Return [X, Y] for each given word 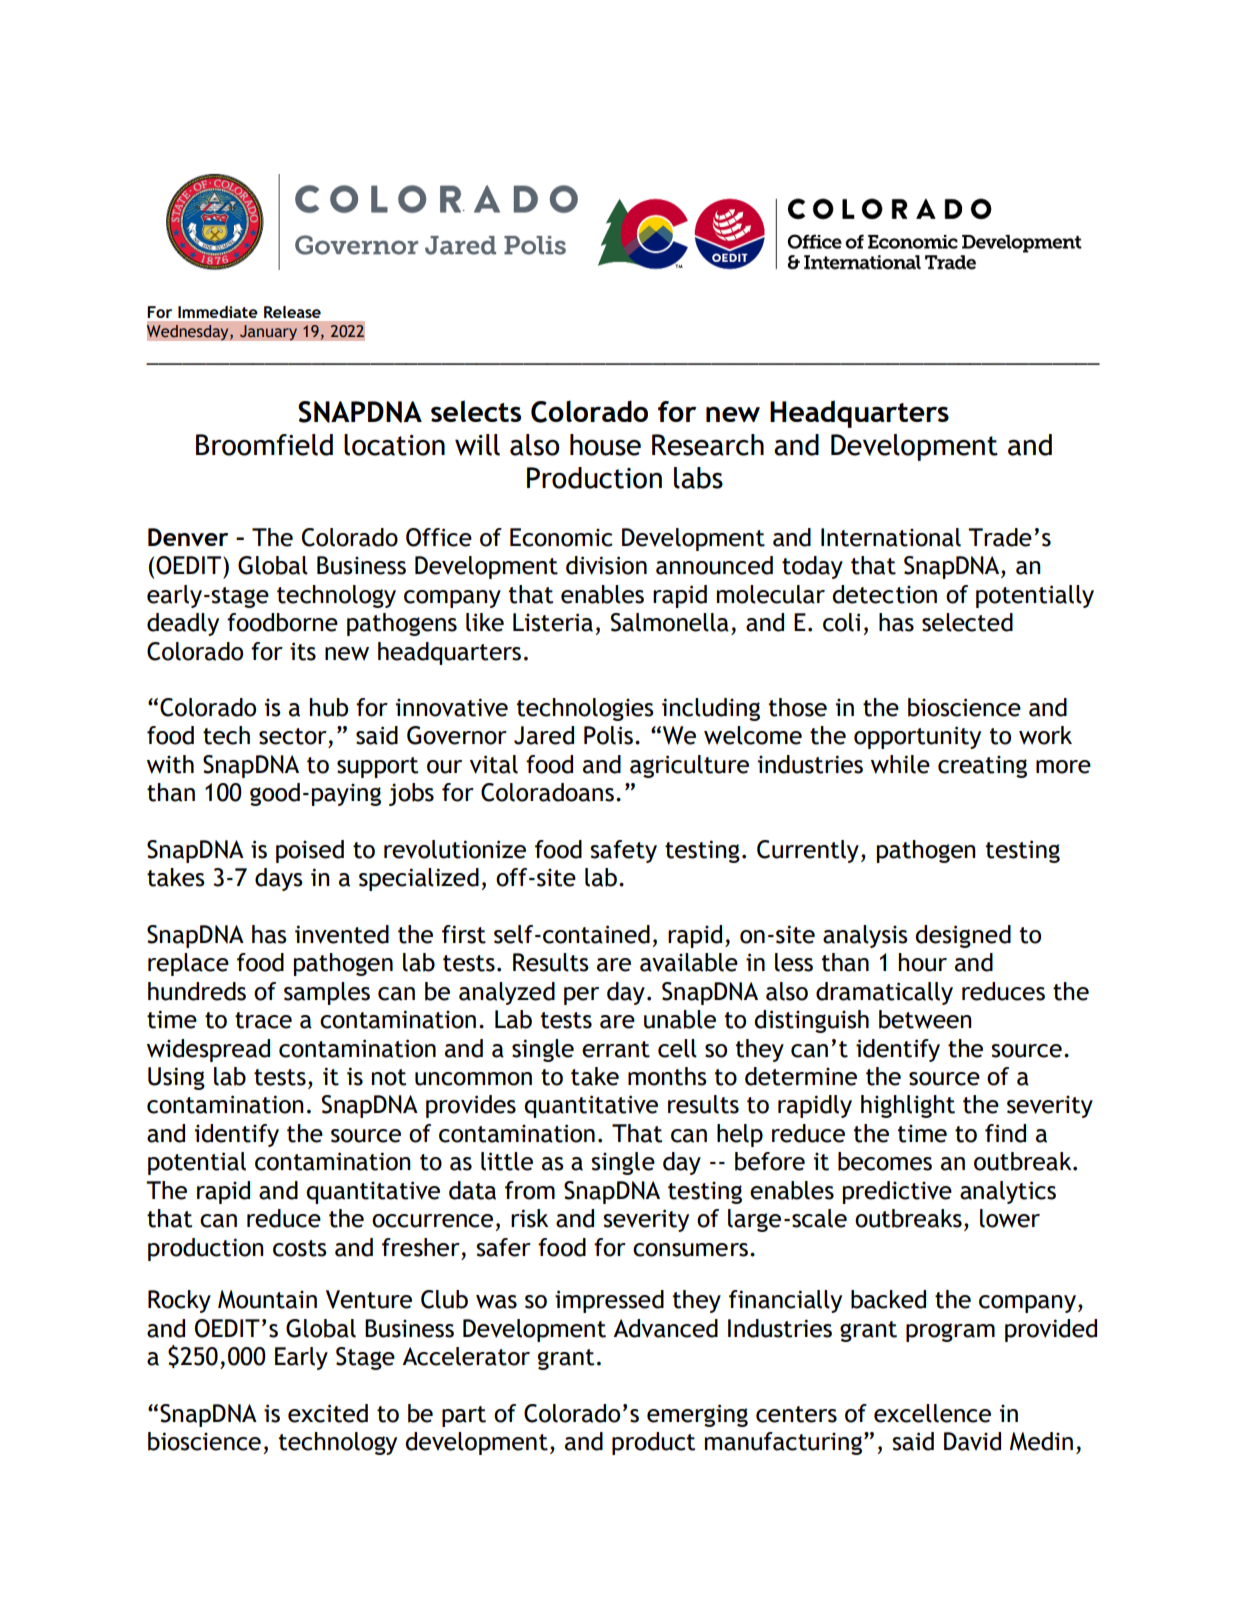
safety [623, 851]
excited [328, 1413]
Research [708, 445]
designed [963, 936]
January [268, 333]
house [605, 445]
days [279, 879]
